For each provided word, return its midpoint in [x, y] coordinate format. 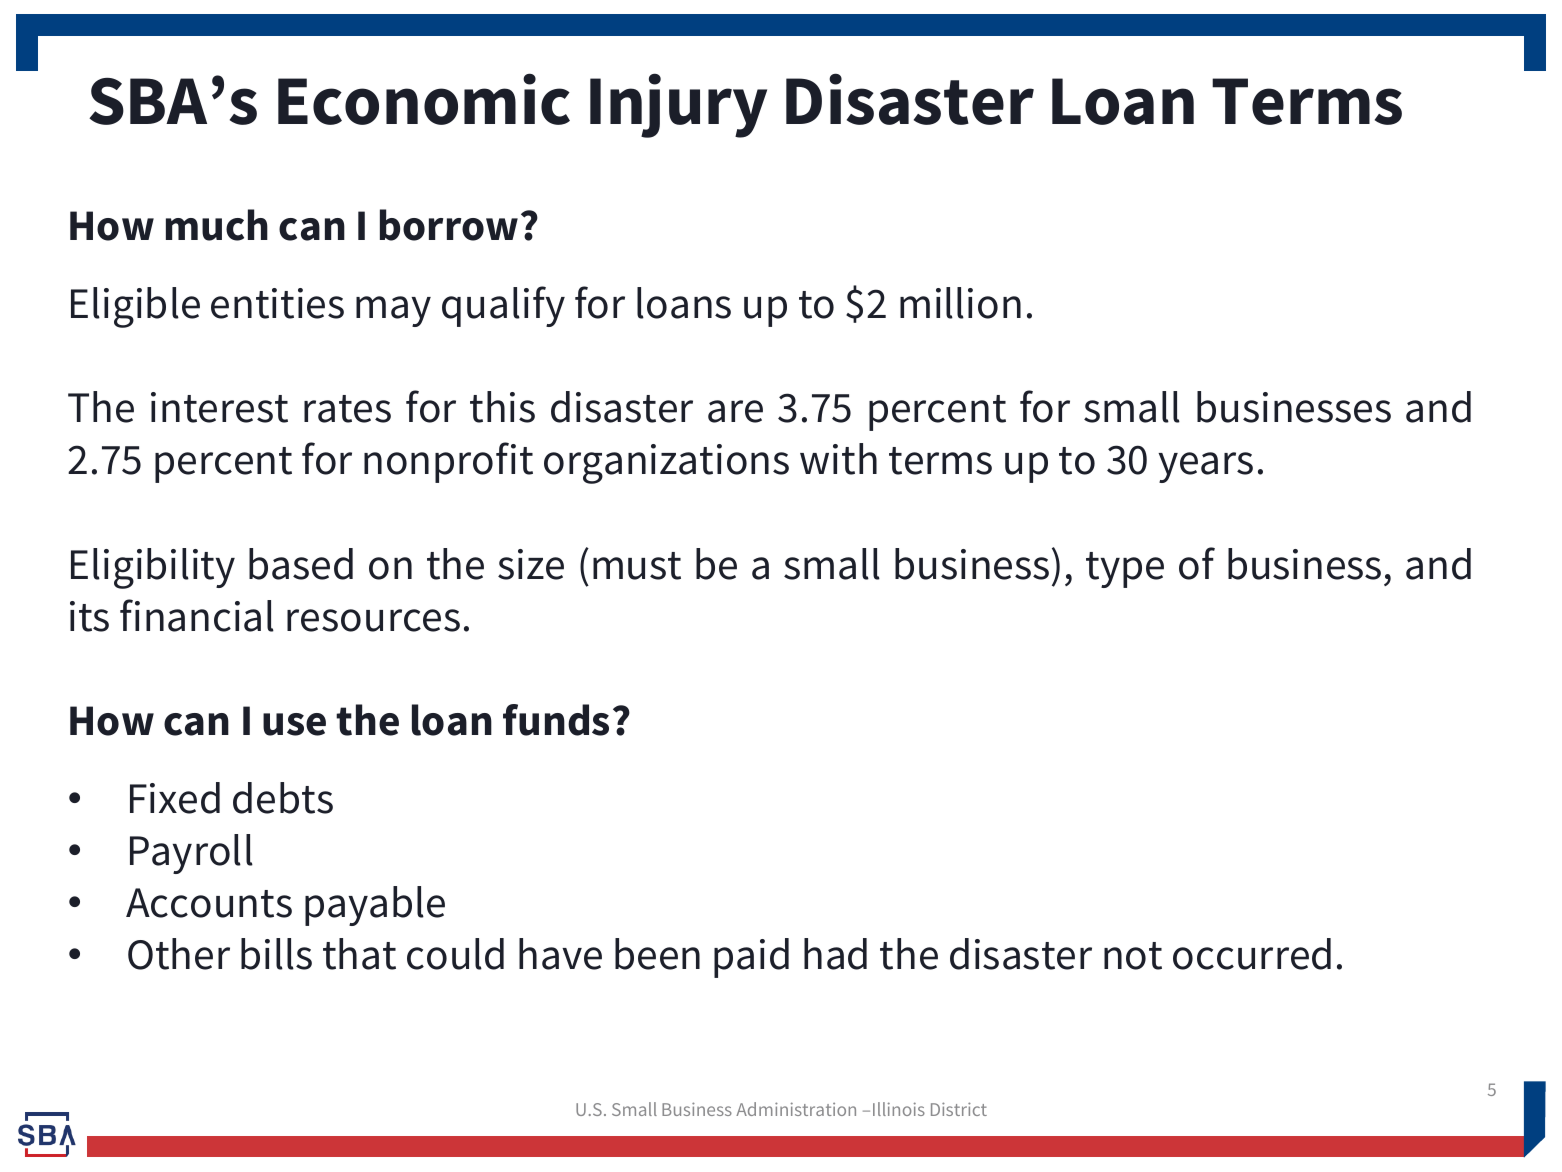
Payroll [191, 854]
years [1205, 467]
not [1133, 956]
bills [276, 954]
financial [197, 615]
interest [219, 407]
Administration [796, 1109]
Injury [678, 105]
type [1125, 570]
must [637, 566]
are [735, 411]
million [960, 303]
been [657, 954]
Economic [424, 99]
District [959, 1109]
